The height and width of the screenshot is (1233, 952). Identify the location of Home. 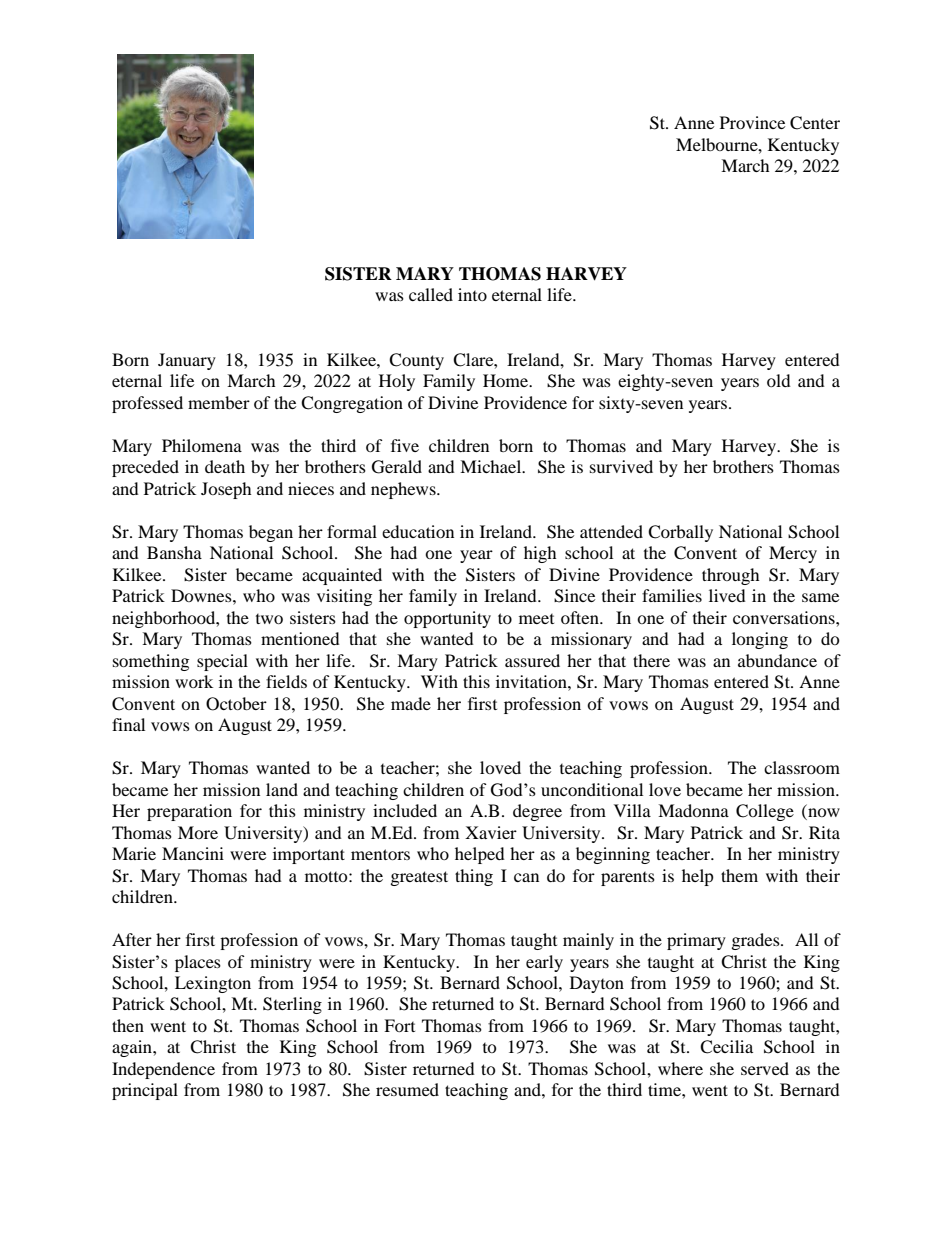
(507, 380).
